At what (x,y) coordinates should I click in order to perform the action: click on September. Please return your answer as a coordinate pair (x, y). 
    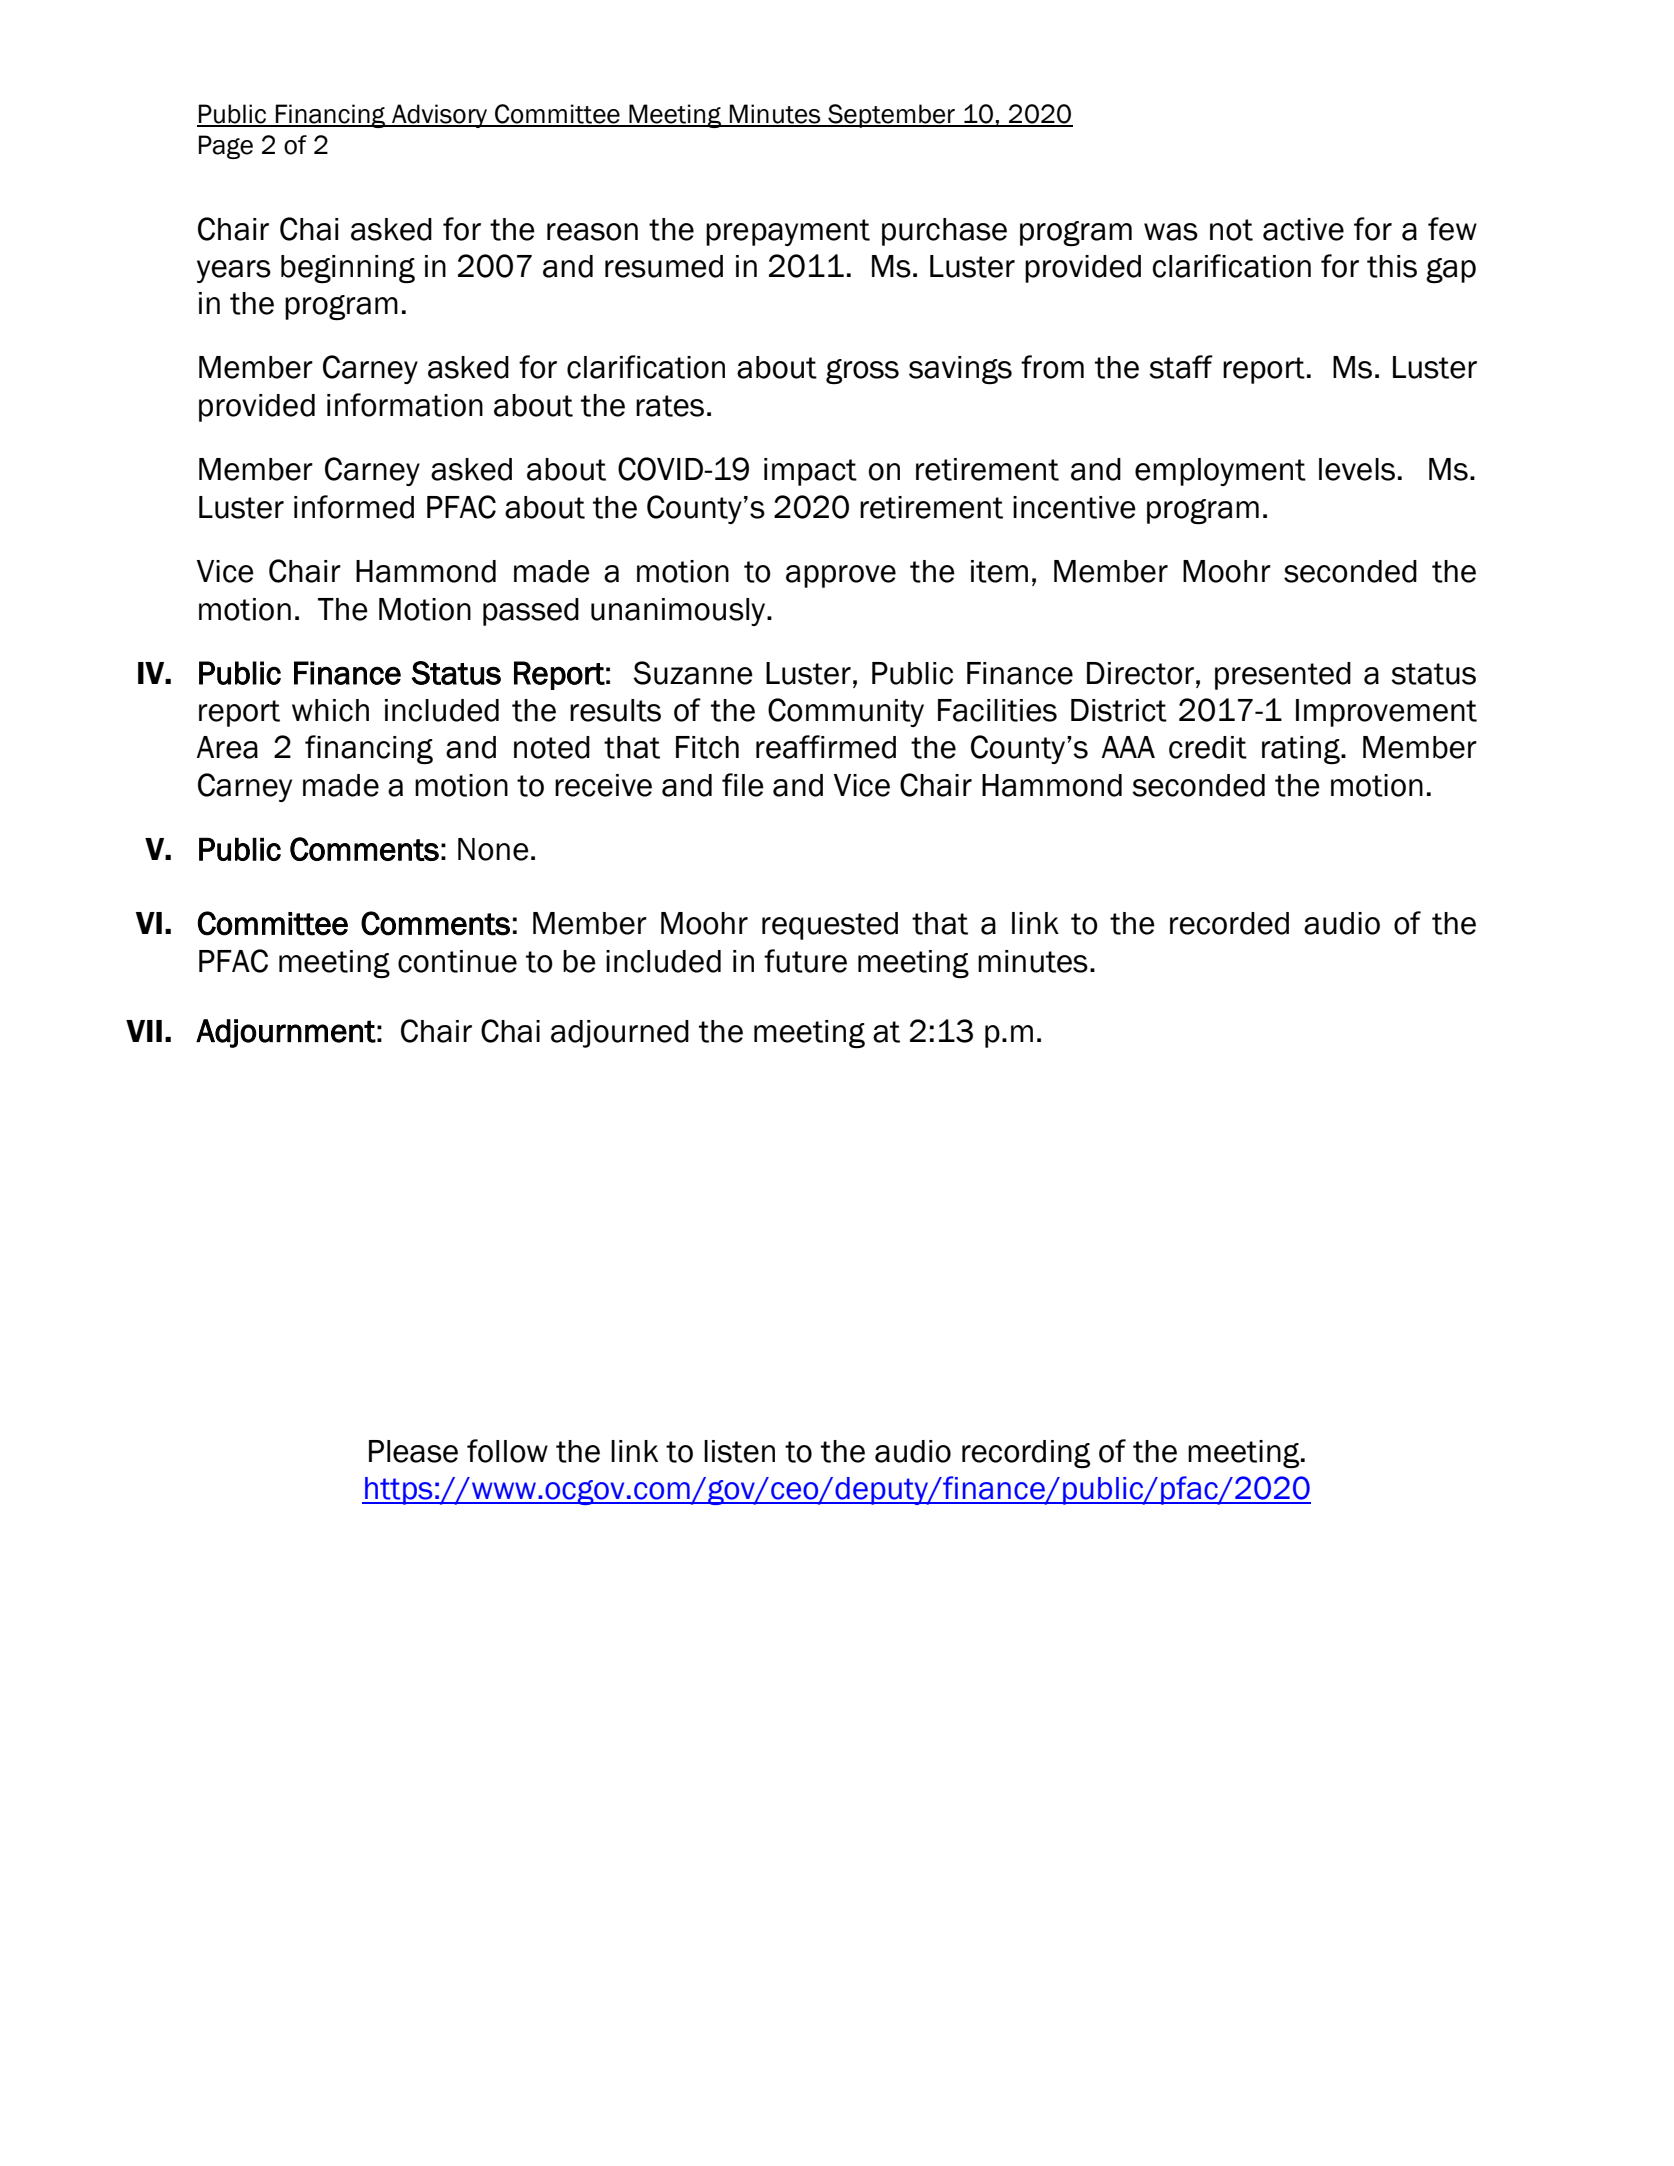
    Looking at the image, I should click on (891, 116).
